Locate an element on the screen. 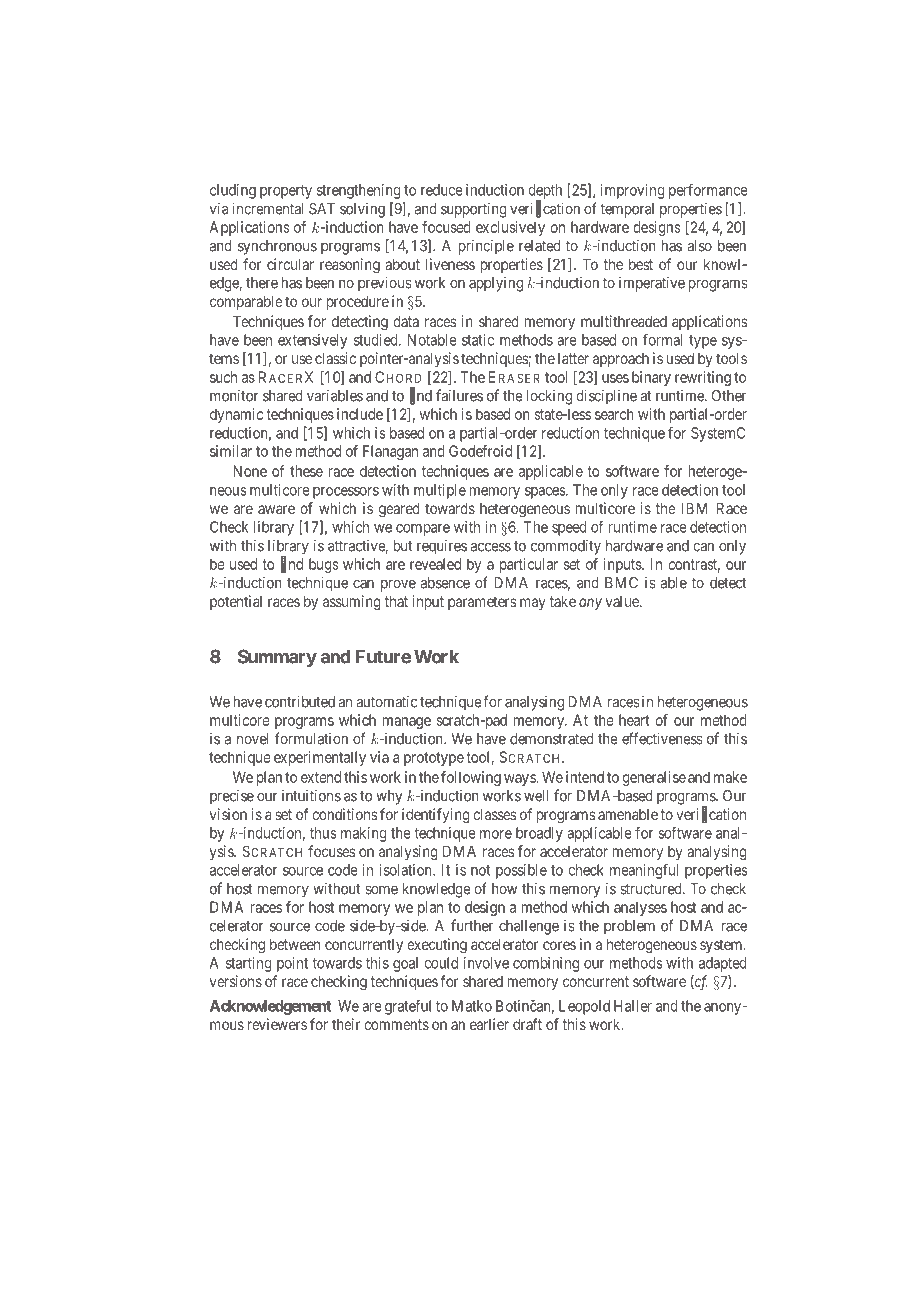 The image size is (924, 1308). versions is located at coordinates (236, 981).
